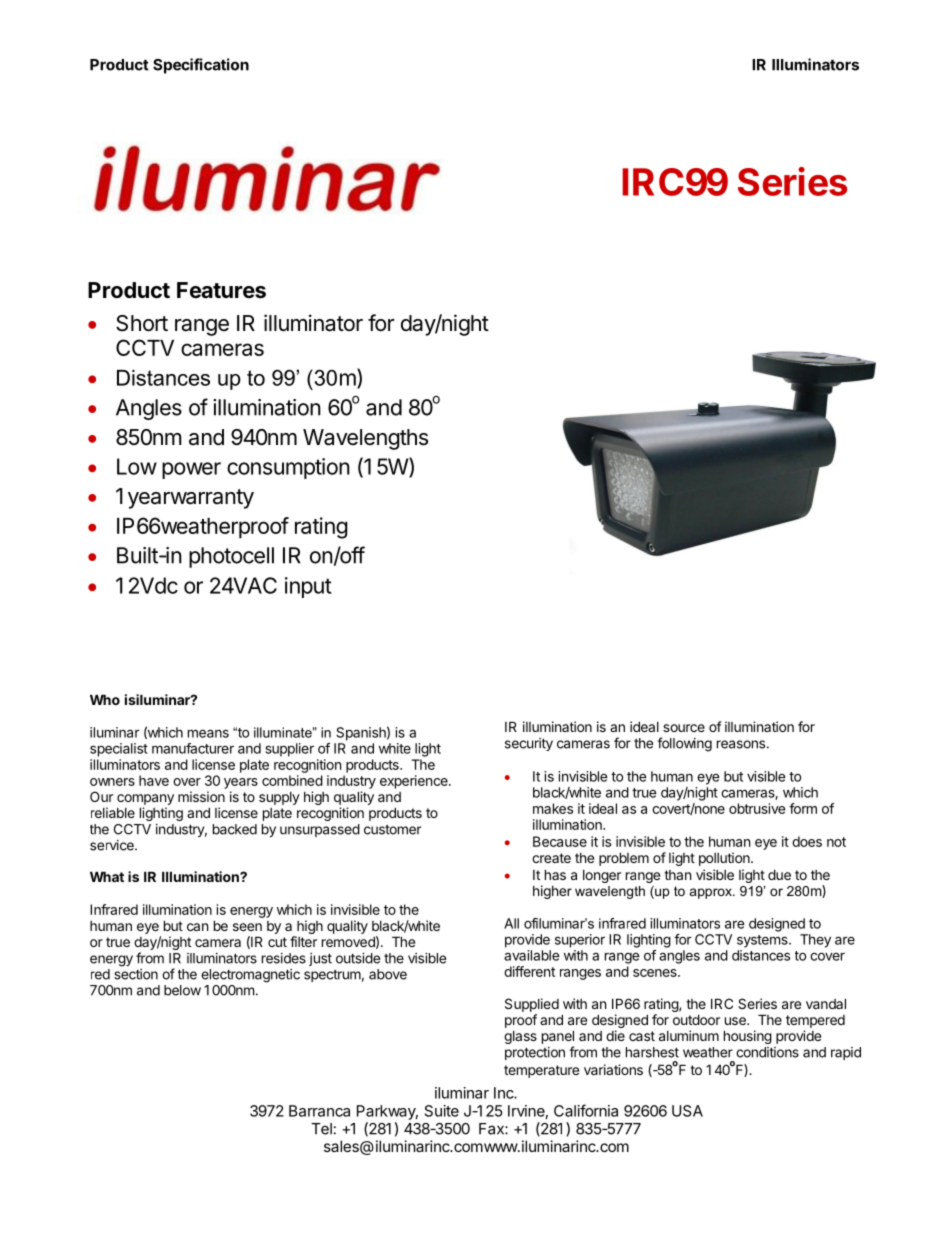 The width and height of the screenshot is (952, 1233). Describe the element at coordinates (757, 808) in the screenshot. I see `obtrusive` at that location.
